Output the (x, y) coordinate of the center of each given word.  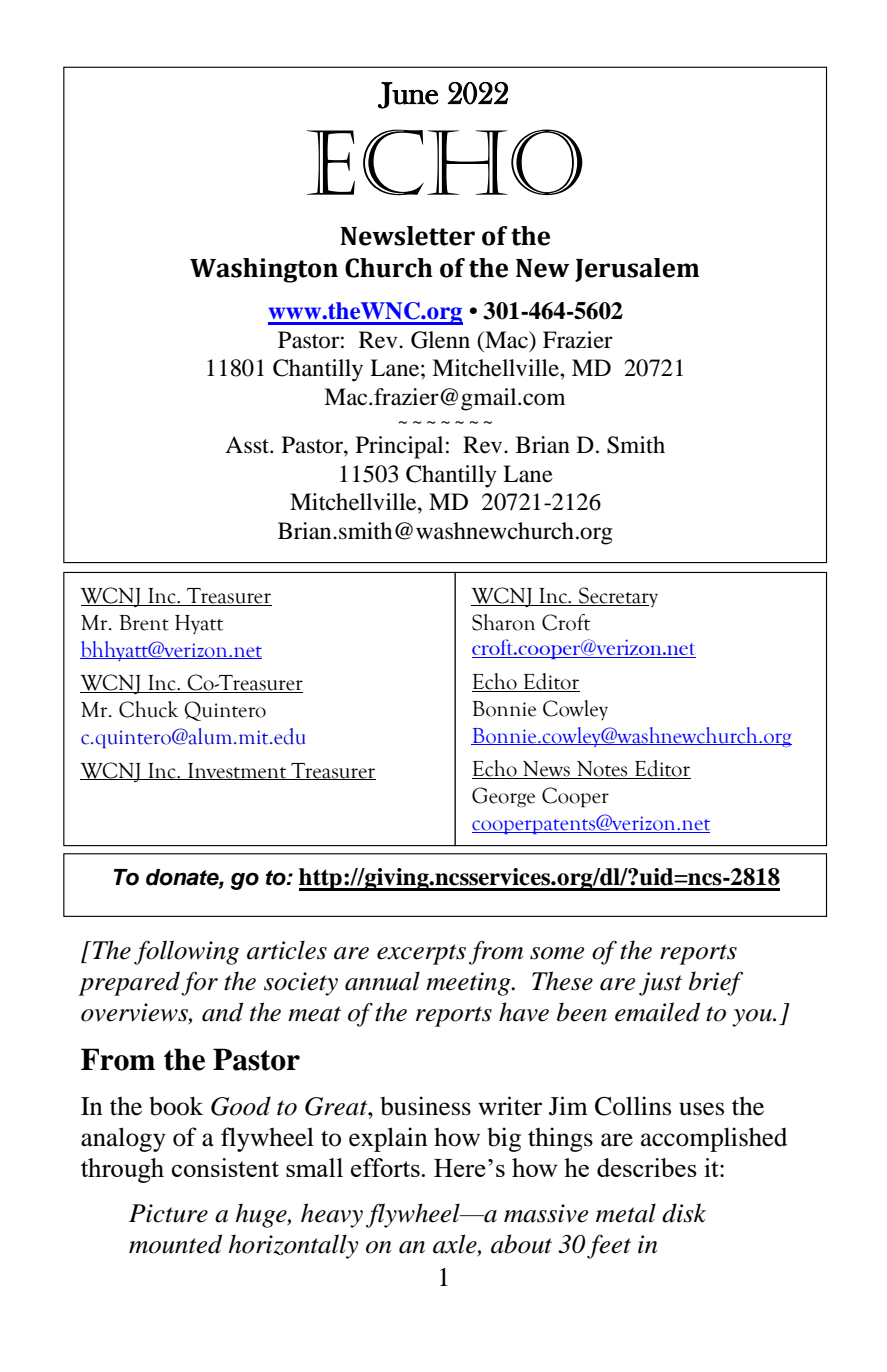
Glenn (440, 340)
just (660, 984)
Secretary (617, 597)
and (222, 1012)
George (503, 797)
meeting (469, 984)
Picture (168, 1213)
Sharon (503, 622)
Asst (248, 445)
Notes (602, 770)
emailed (657, 1012)
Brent (144, 623)
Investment (237, 771)
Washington (264, 270)
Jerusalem (637, 270)
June (408, 95)
